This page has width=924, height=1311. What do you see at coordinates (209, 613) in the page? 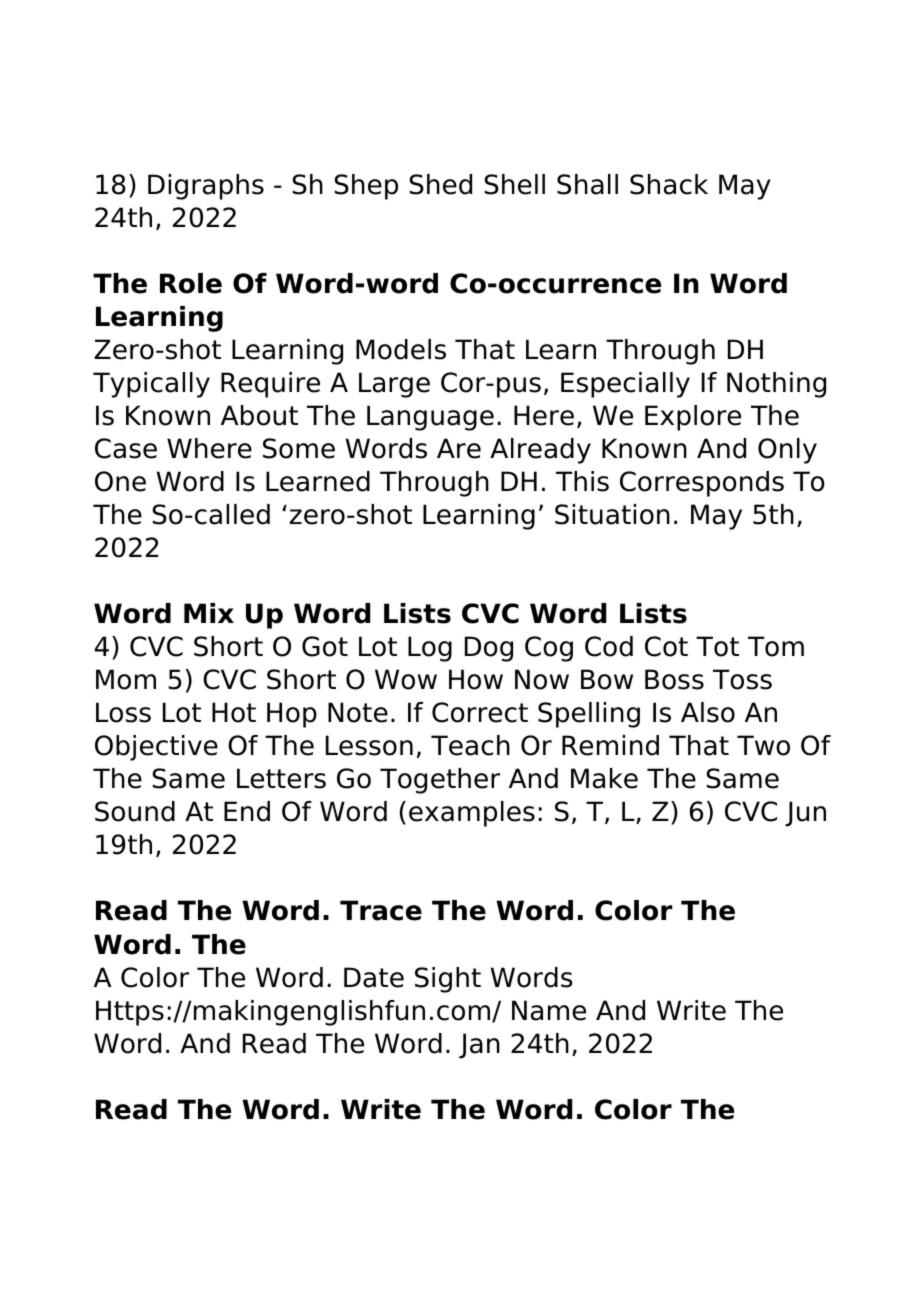
I see `Mix` at bounding box center [209, 613].
